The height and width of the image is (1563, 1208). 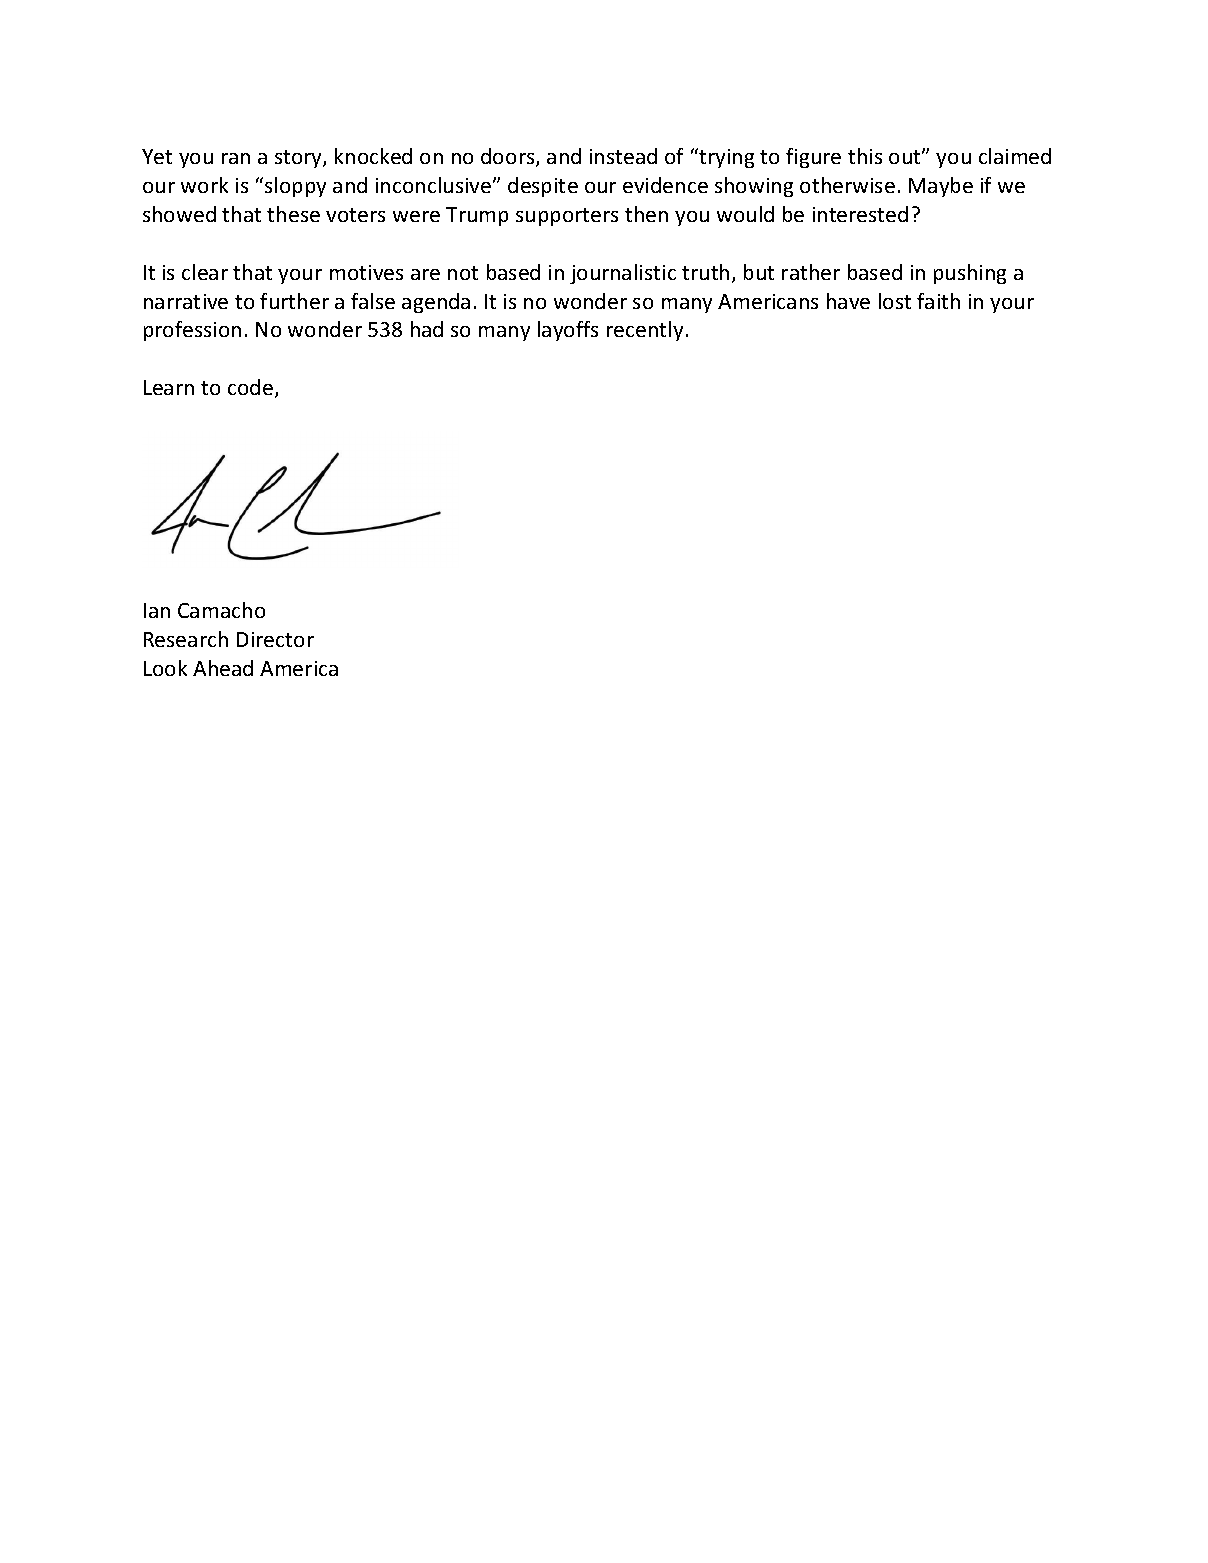 I want to click on Director, so click(x=275, y=639).
